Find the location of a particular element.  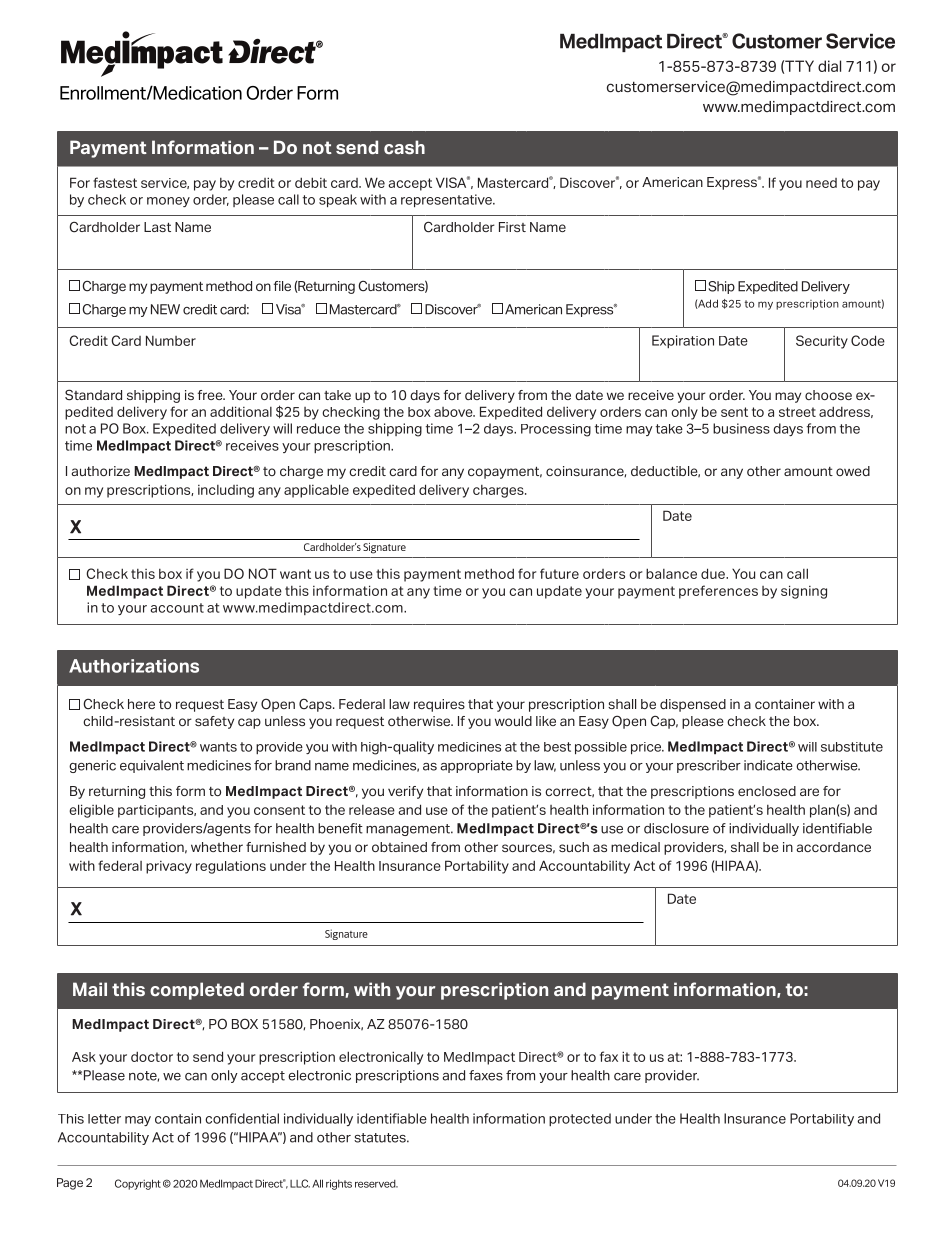

Copyright is located at coordinates (138, 1184).
